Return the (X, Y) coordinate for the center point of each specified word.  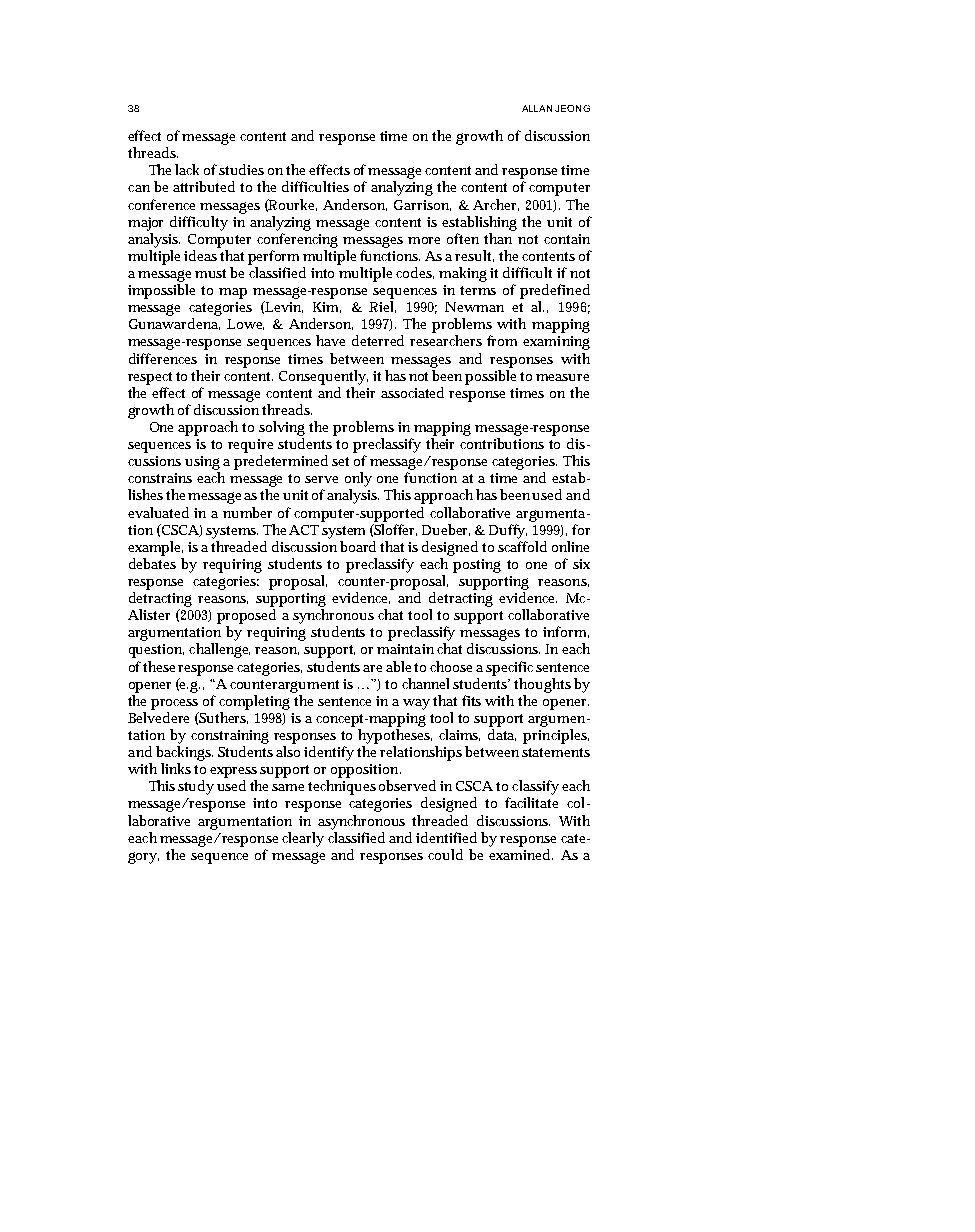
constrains (160, 478)
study (196, 787)
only (358, 479)
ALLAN (537, 108)
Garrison (422, 205)
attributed (204, 186)
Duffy (508, 531)
